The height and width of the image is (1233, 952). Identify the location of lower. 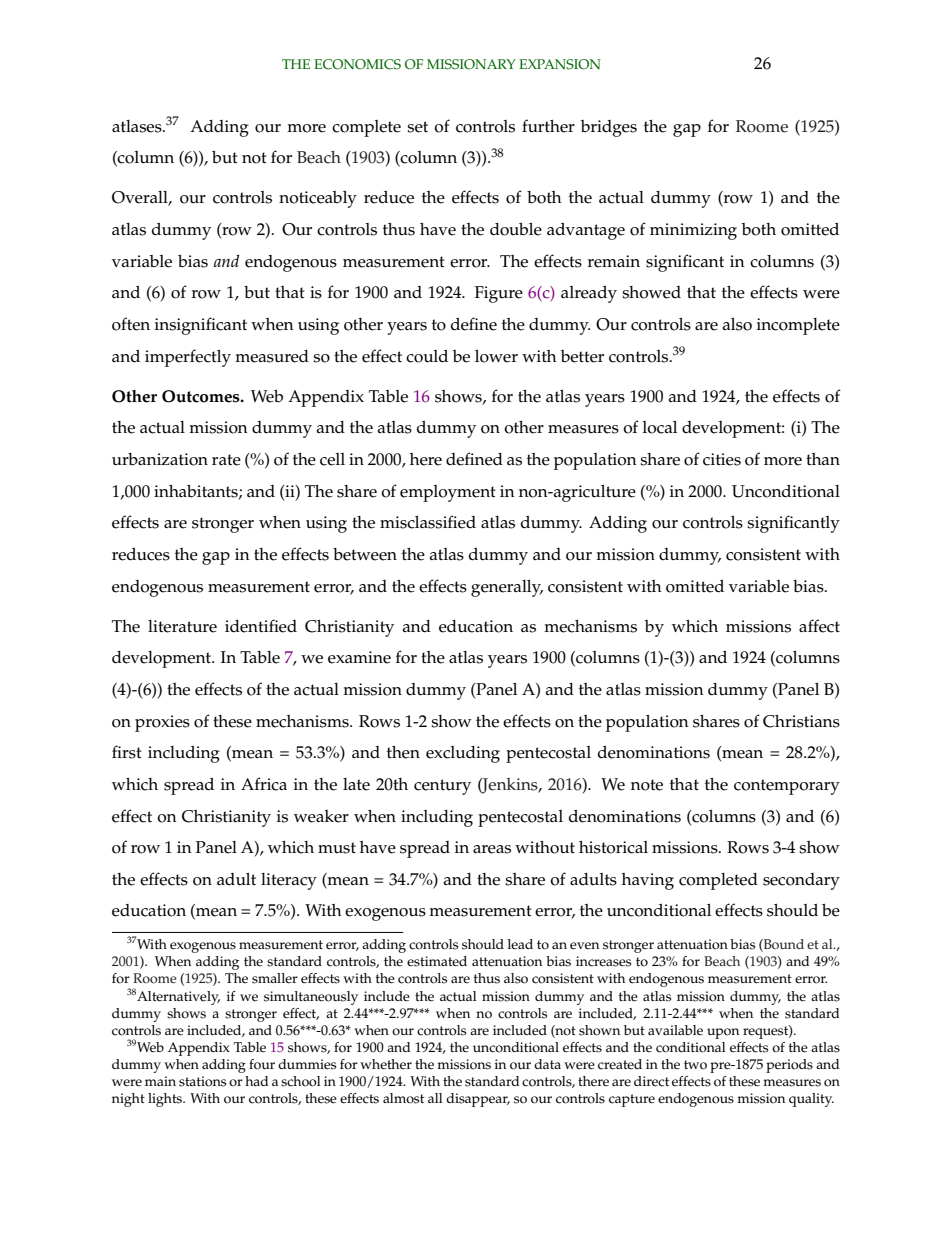
(496, 356).
